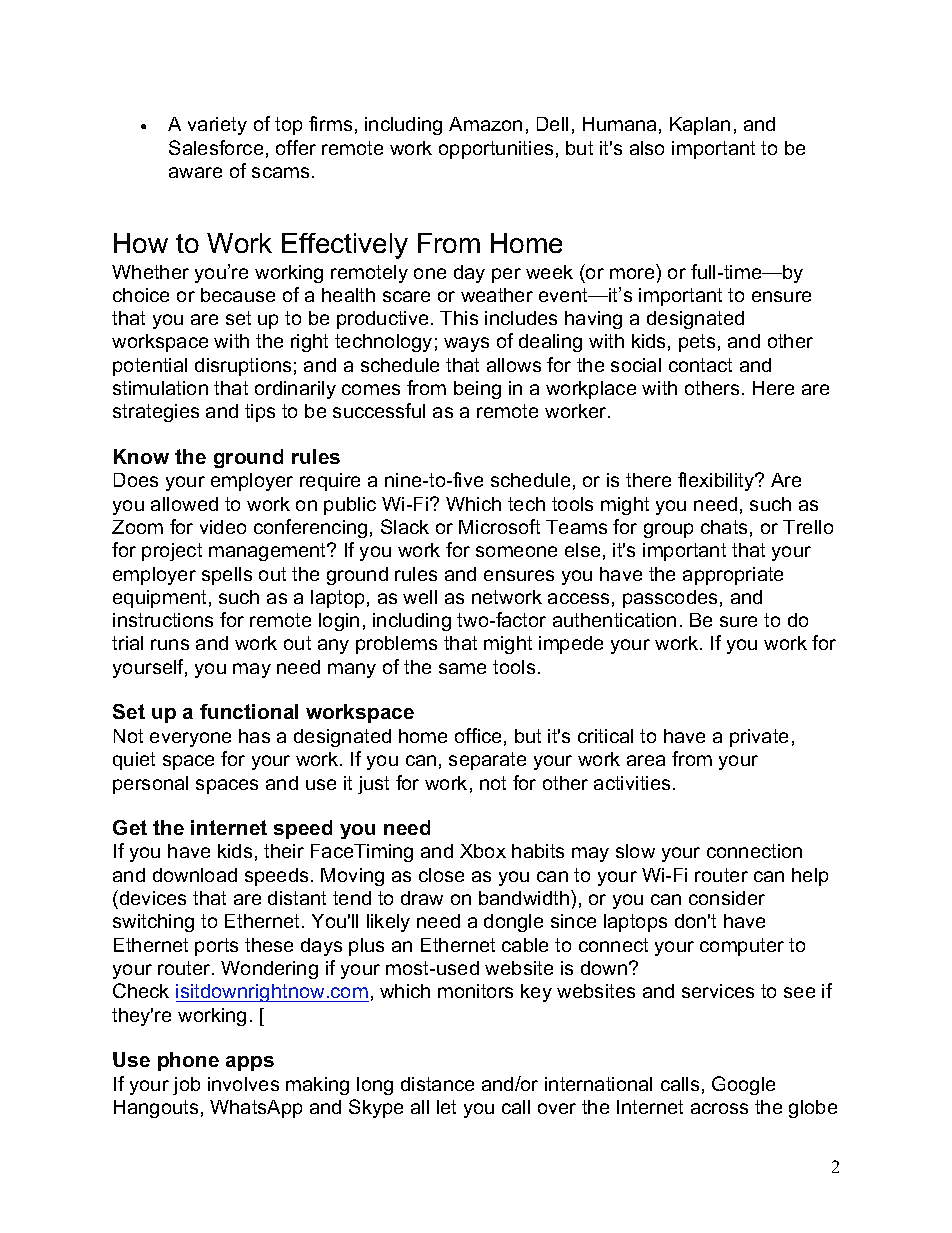  I want to click on private, so click(759, 738).
